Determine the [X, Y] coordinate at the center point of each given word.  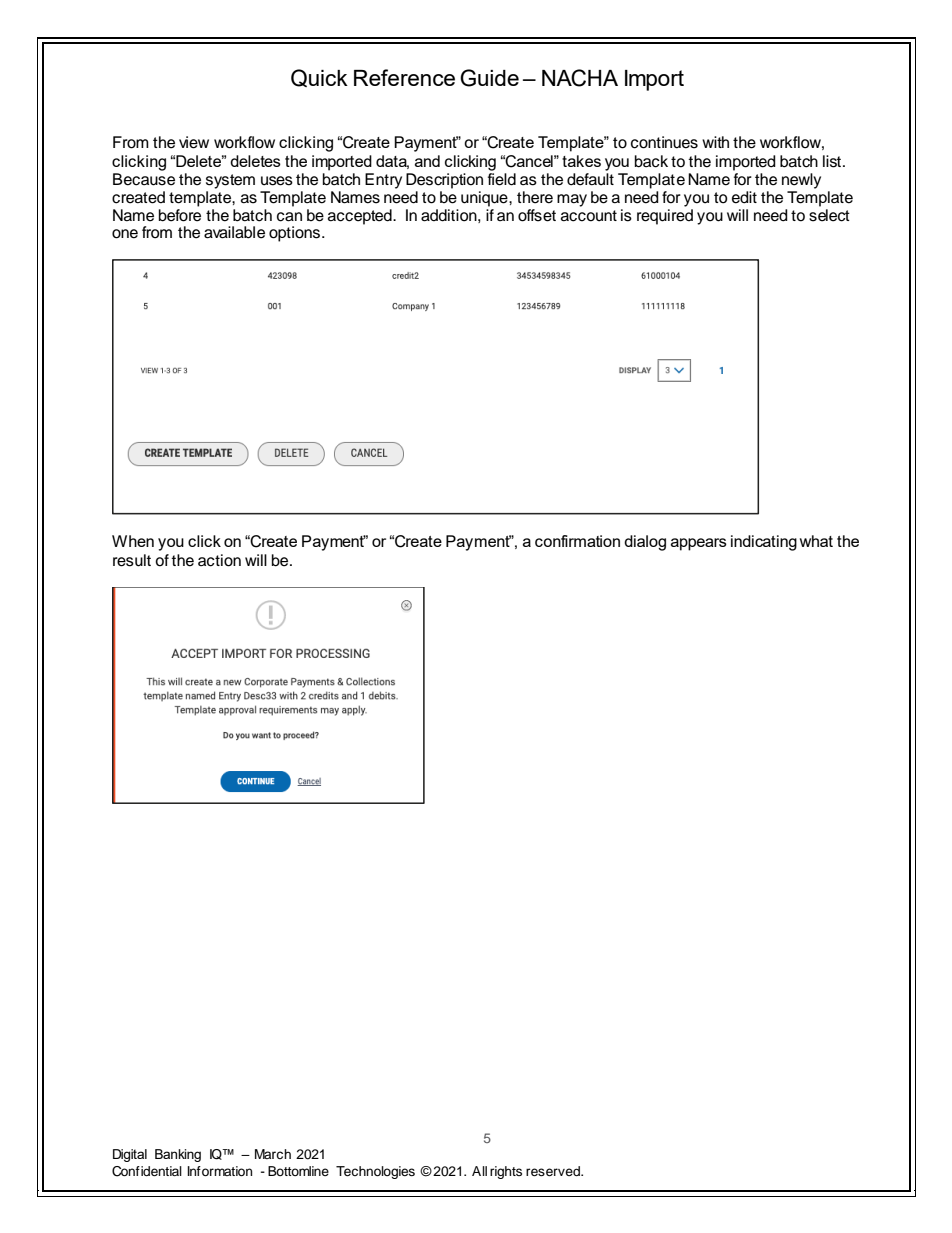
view [194, 142]
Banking [178, 1155]
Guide [489, 78]
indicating [764, 543]
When [133, 541]
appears [699, 544]
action [219, 560]
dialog [645, 543]
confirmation [577, 541]
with [715, 142]
